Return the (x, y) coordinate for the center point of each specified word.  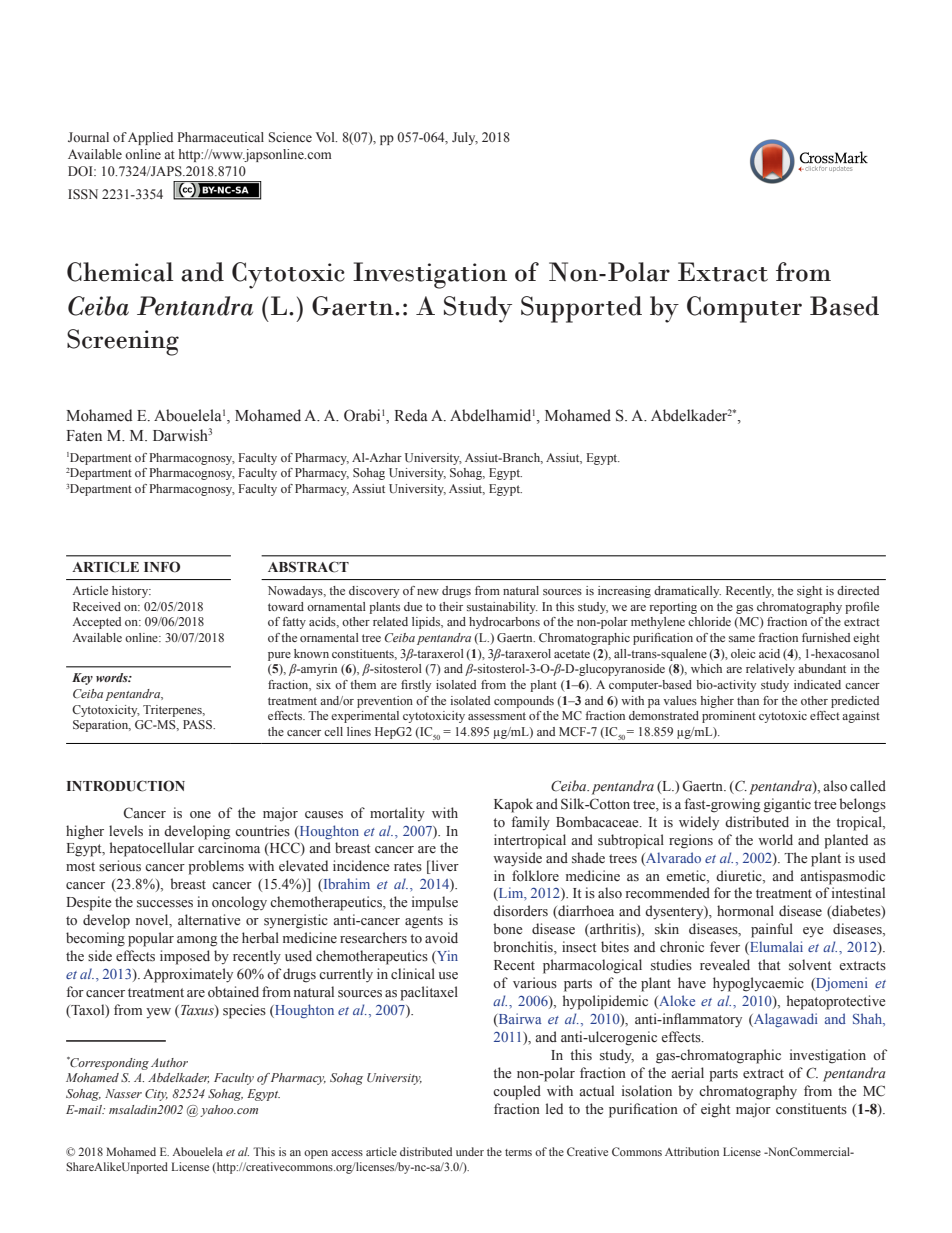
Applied (150, 138)
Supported (581, 309)
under (470, 1151)
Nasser (123, 1093)
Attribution (692, 1151)
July (465, 138)
